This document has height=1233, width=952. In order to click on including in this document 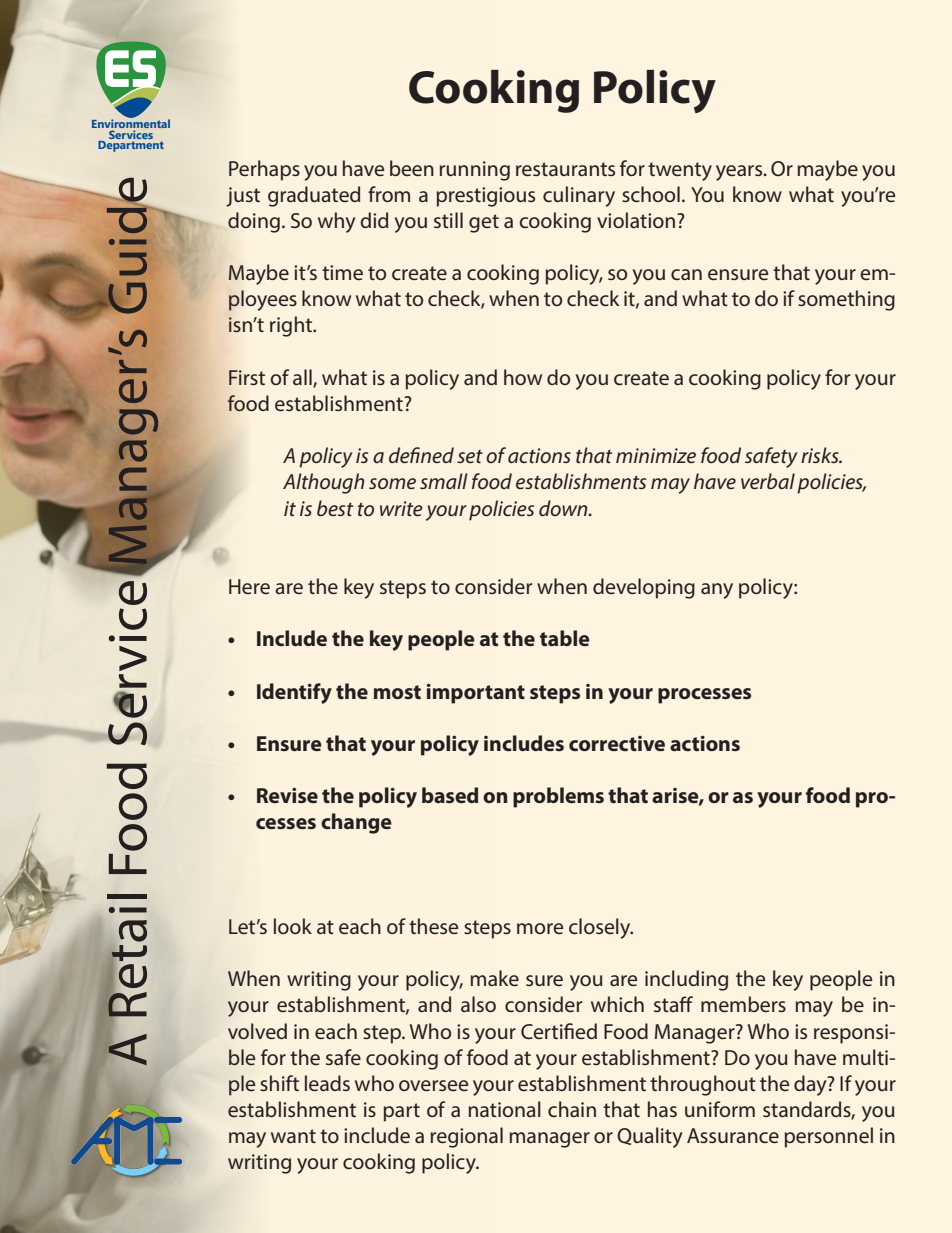, I will do `click(686, 980)`.
